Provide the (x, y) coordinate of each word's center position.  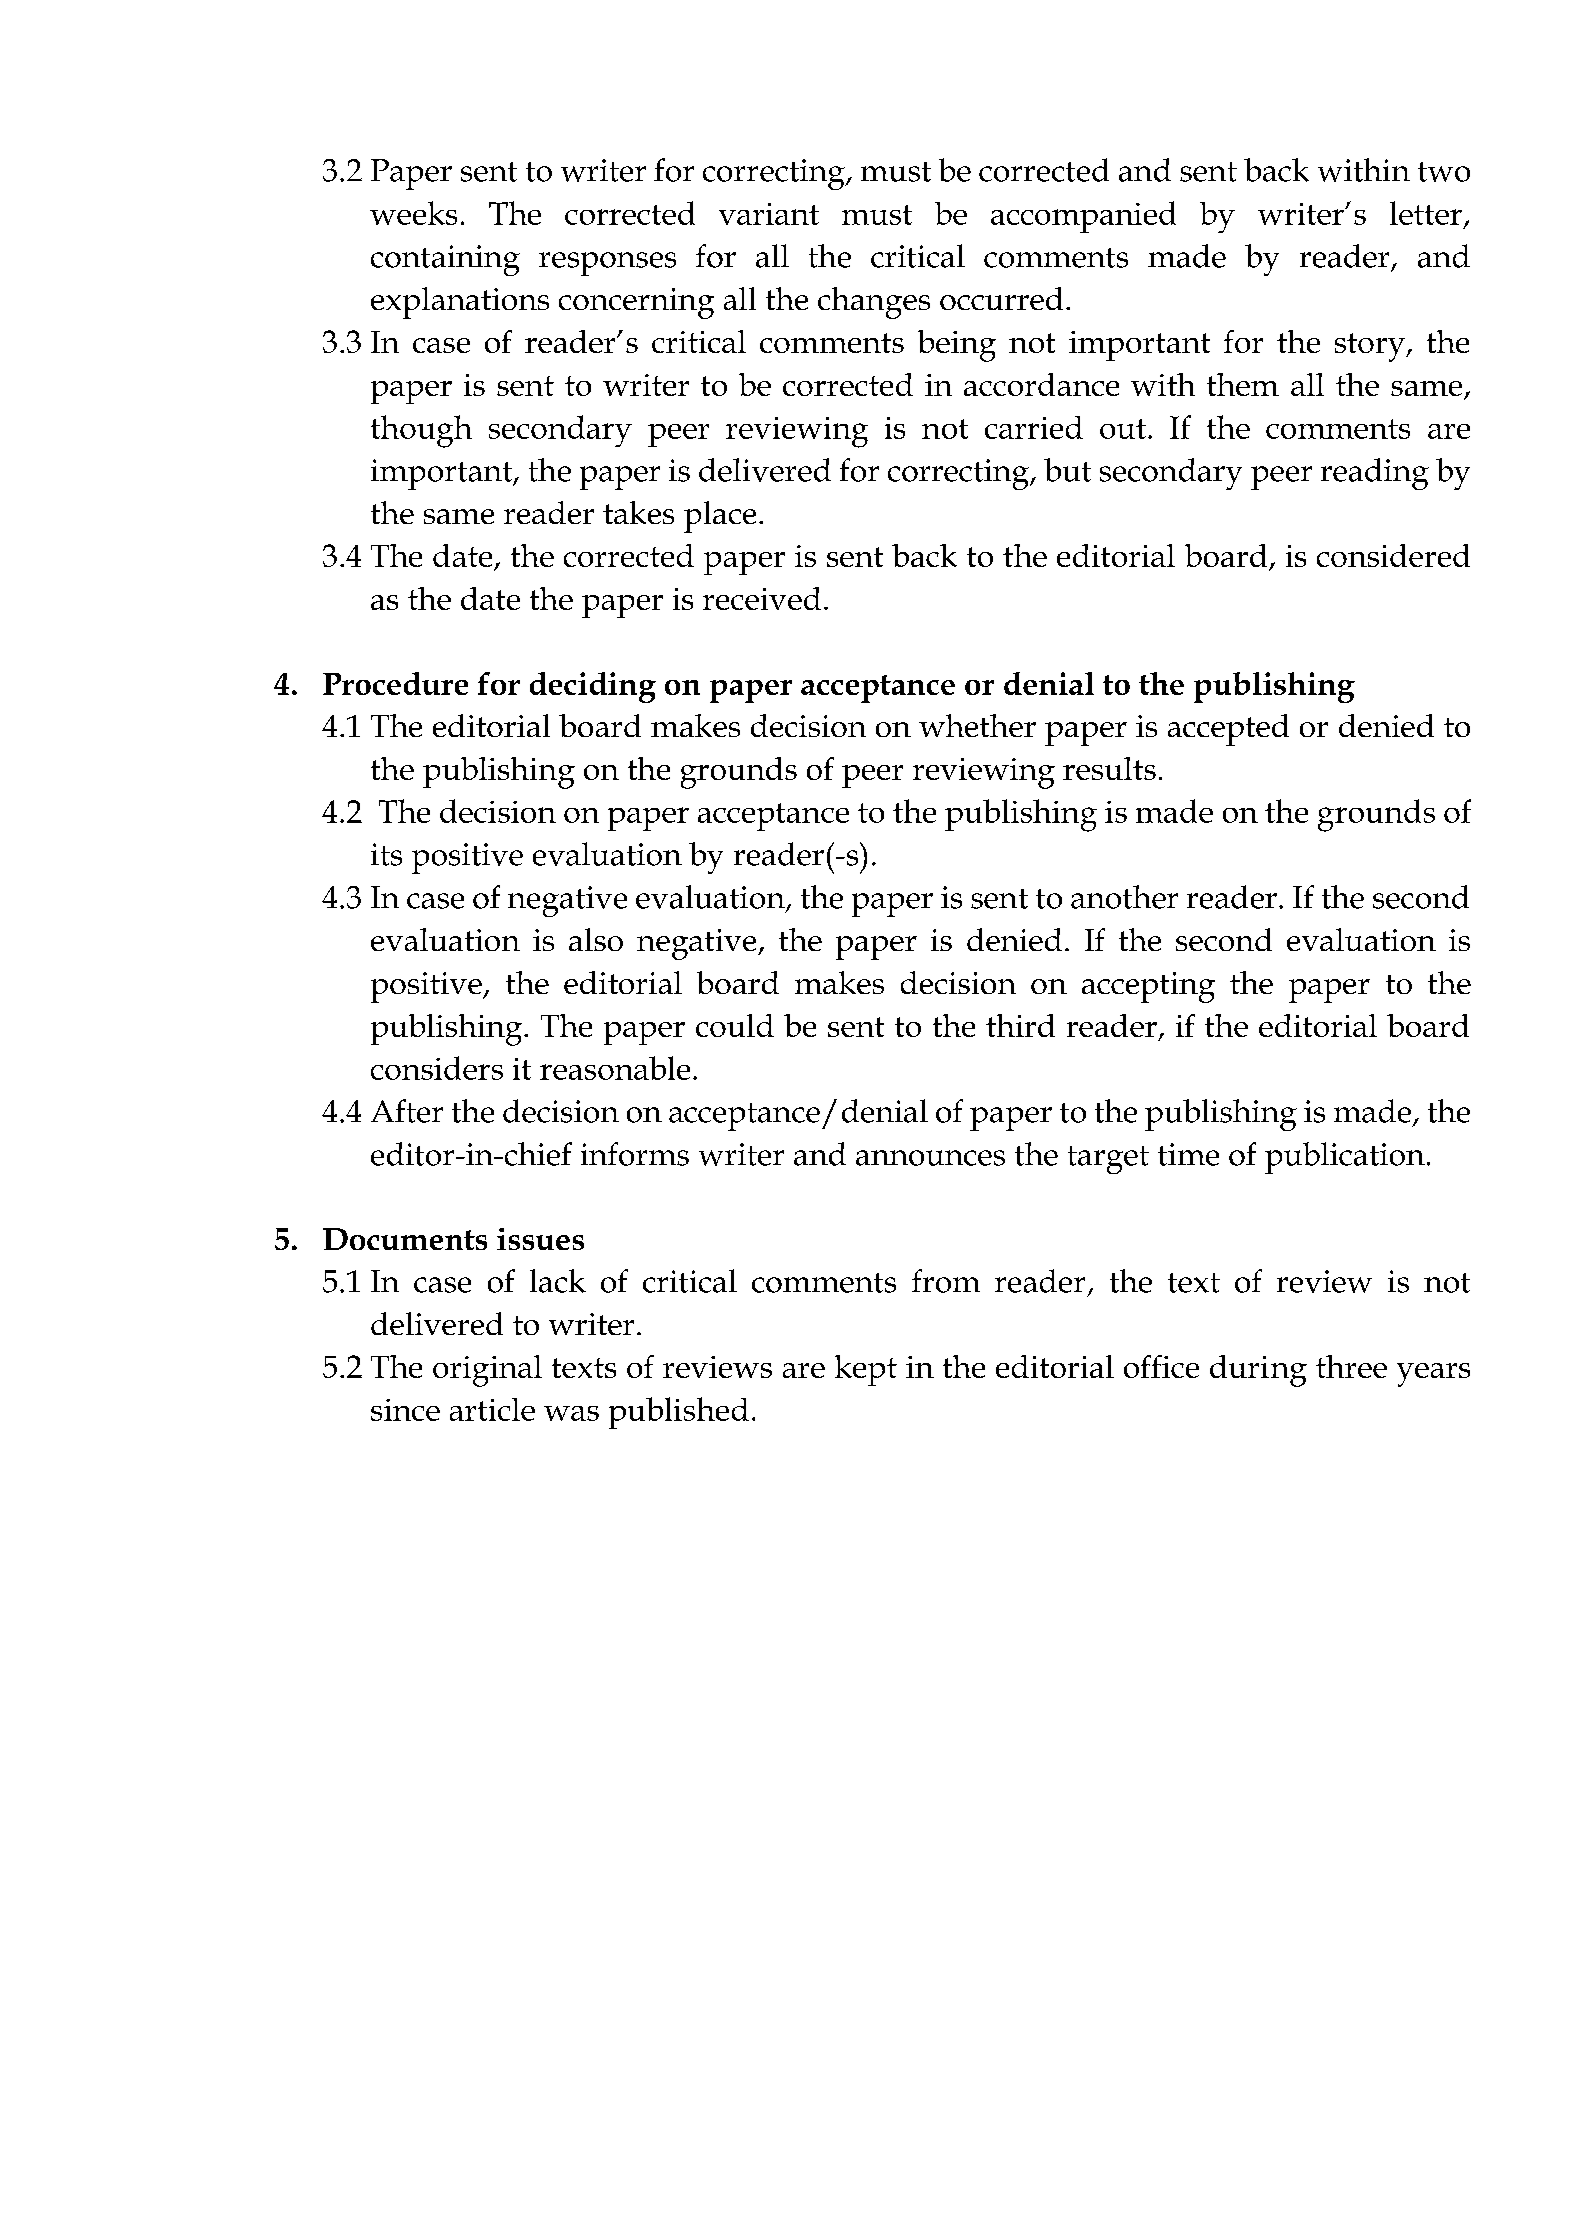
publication (1345, 1158)
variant (769, 214)
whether (977, 725)
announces (930, 1158)
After (407, 1111)
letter (1426, 213)
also (596, 939)
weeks (413, 213)
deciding (593, 687)
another (1124, 897)
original (487, 1371)
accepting (1148, 987)
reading (1375, 474)
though (421, 431)
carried (1034, 427)
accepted (1228, 730)
